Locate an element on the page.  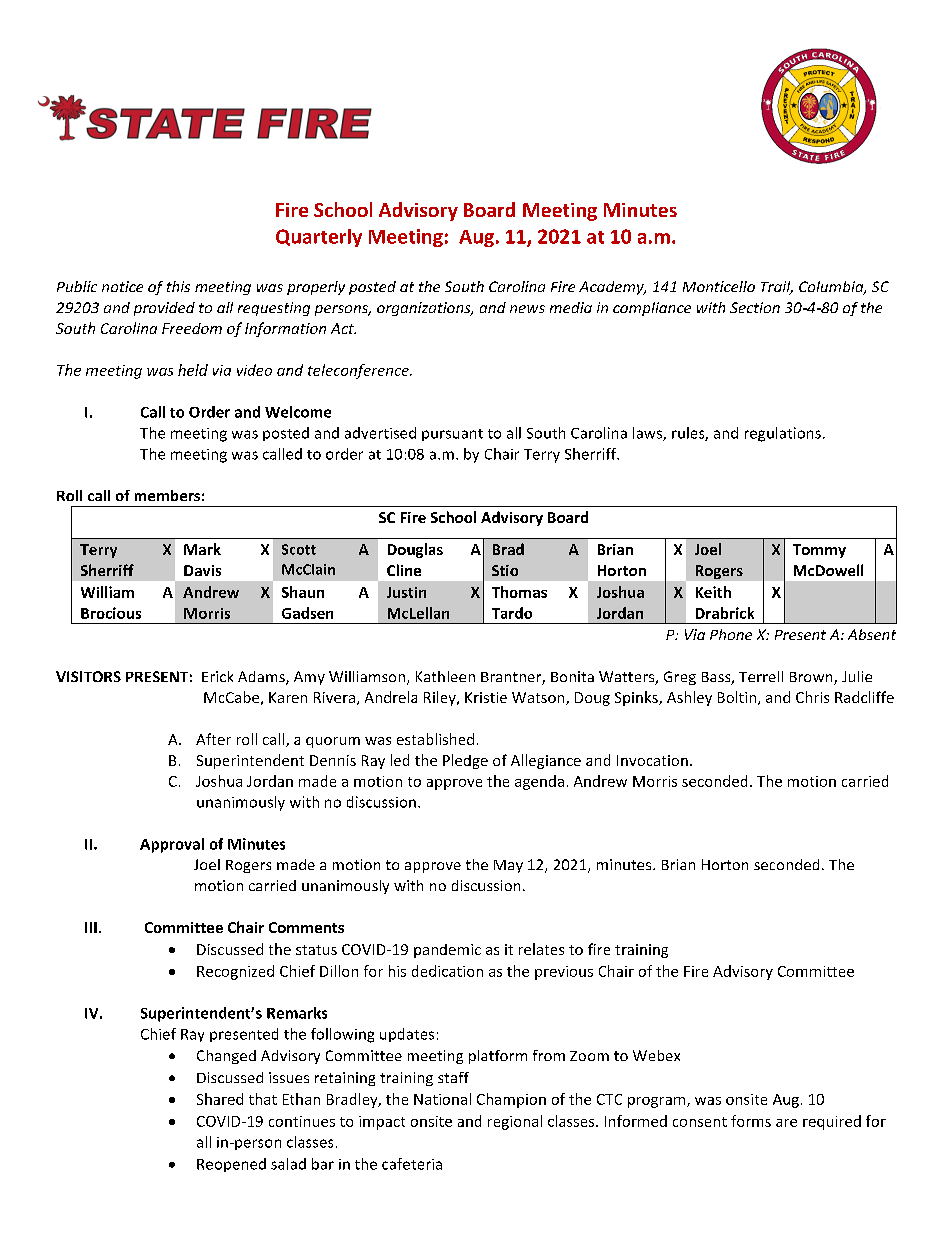
Webex is located at coordinates (656, 1055).
